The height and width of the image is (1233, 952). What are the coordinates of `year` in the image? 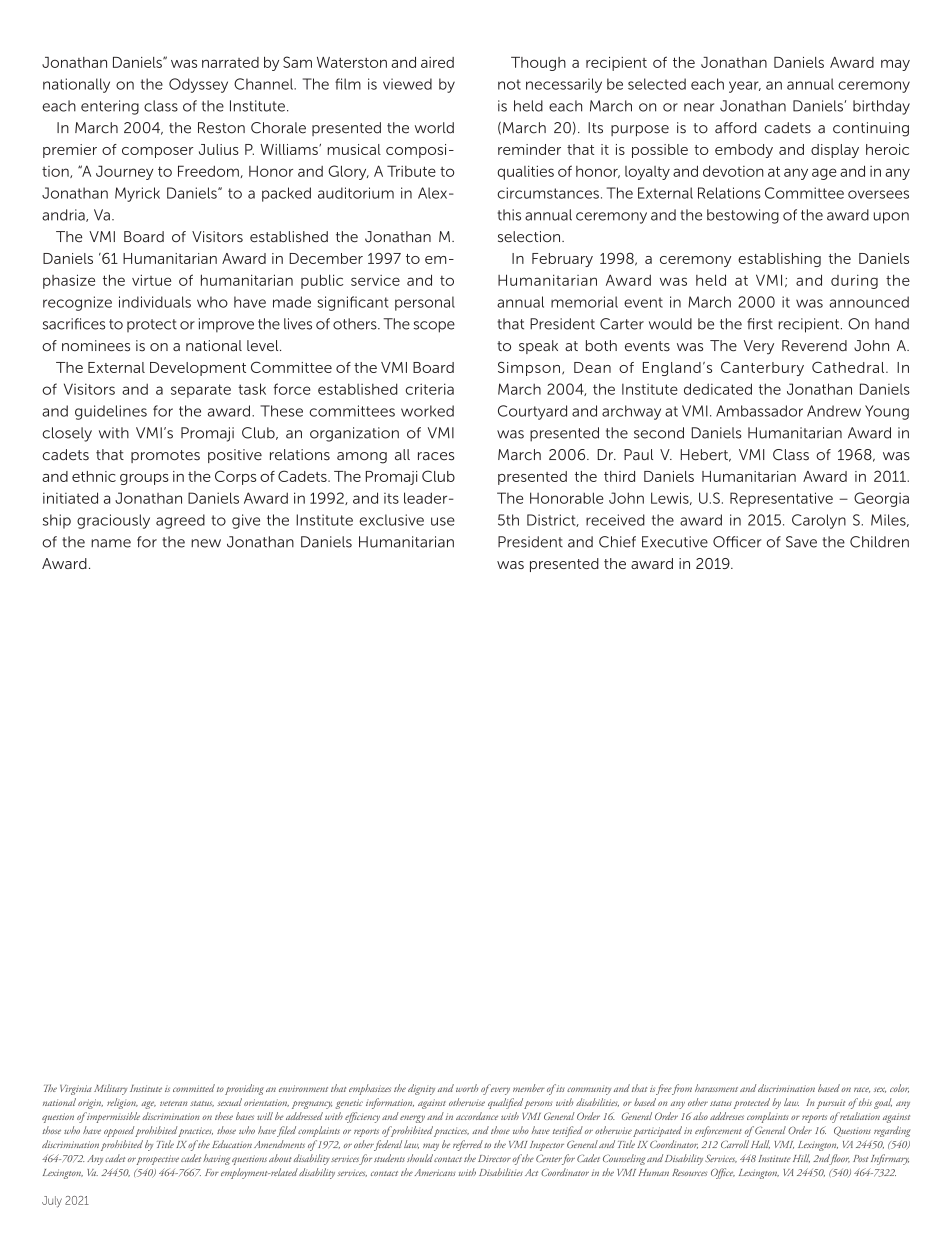 It's located at (745, 87).
